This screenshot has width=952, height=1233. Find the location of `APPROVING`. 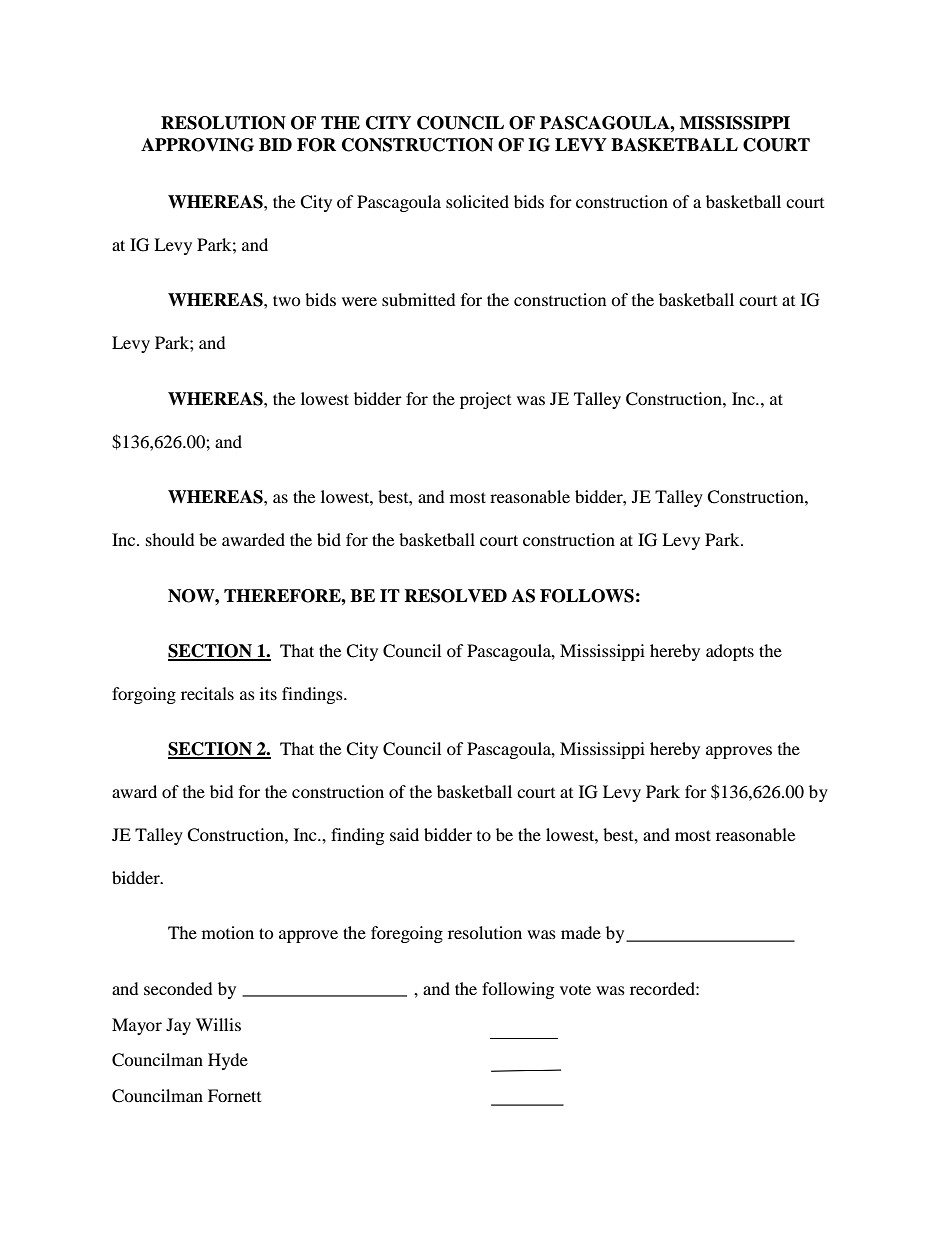

APPROVING is located at coordinates (197, 145).
